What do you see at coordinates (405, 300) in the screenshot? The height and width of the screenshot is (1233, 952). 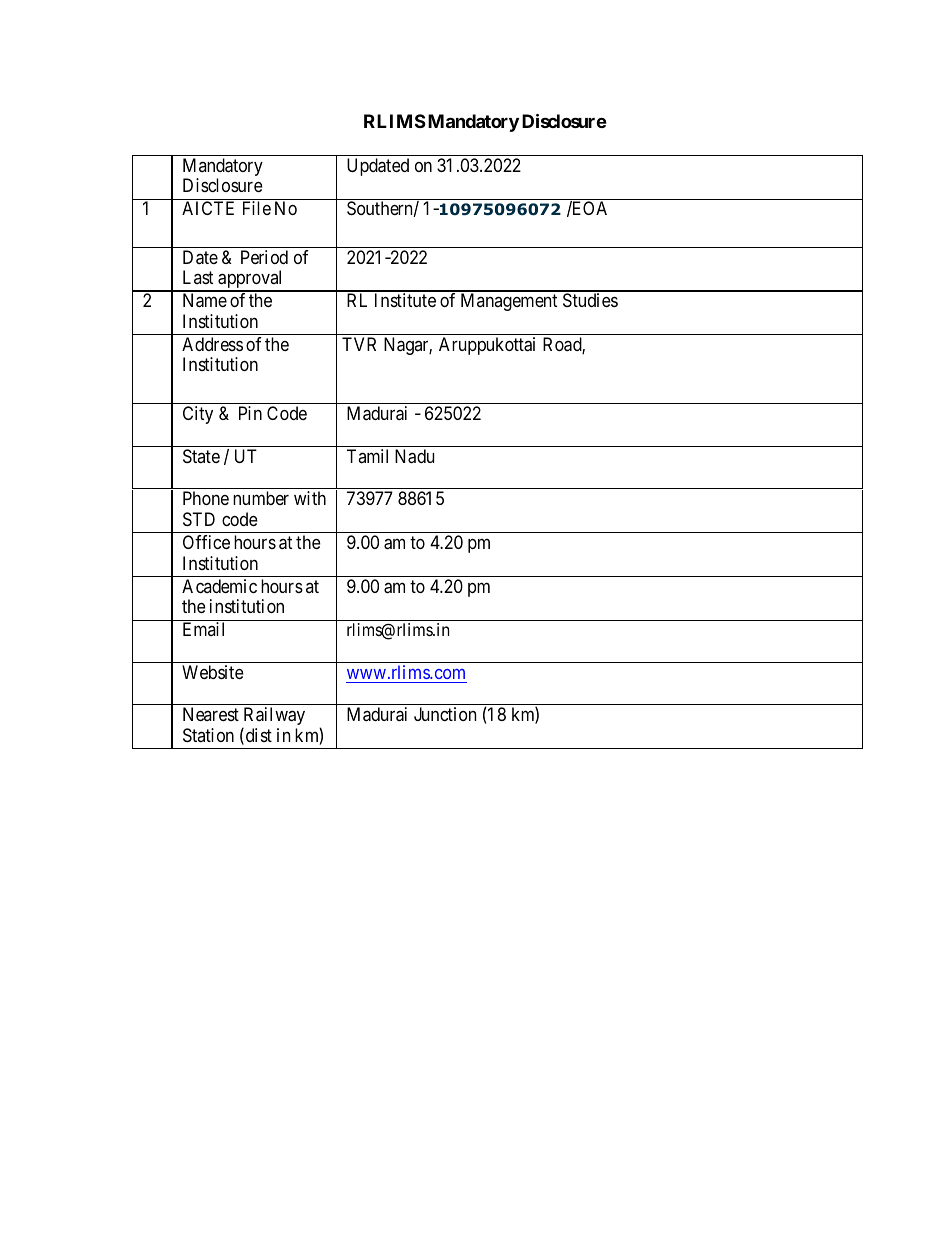 I see `Institute` at bounding box center [405, 300].
